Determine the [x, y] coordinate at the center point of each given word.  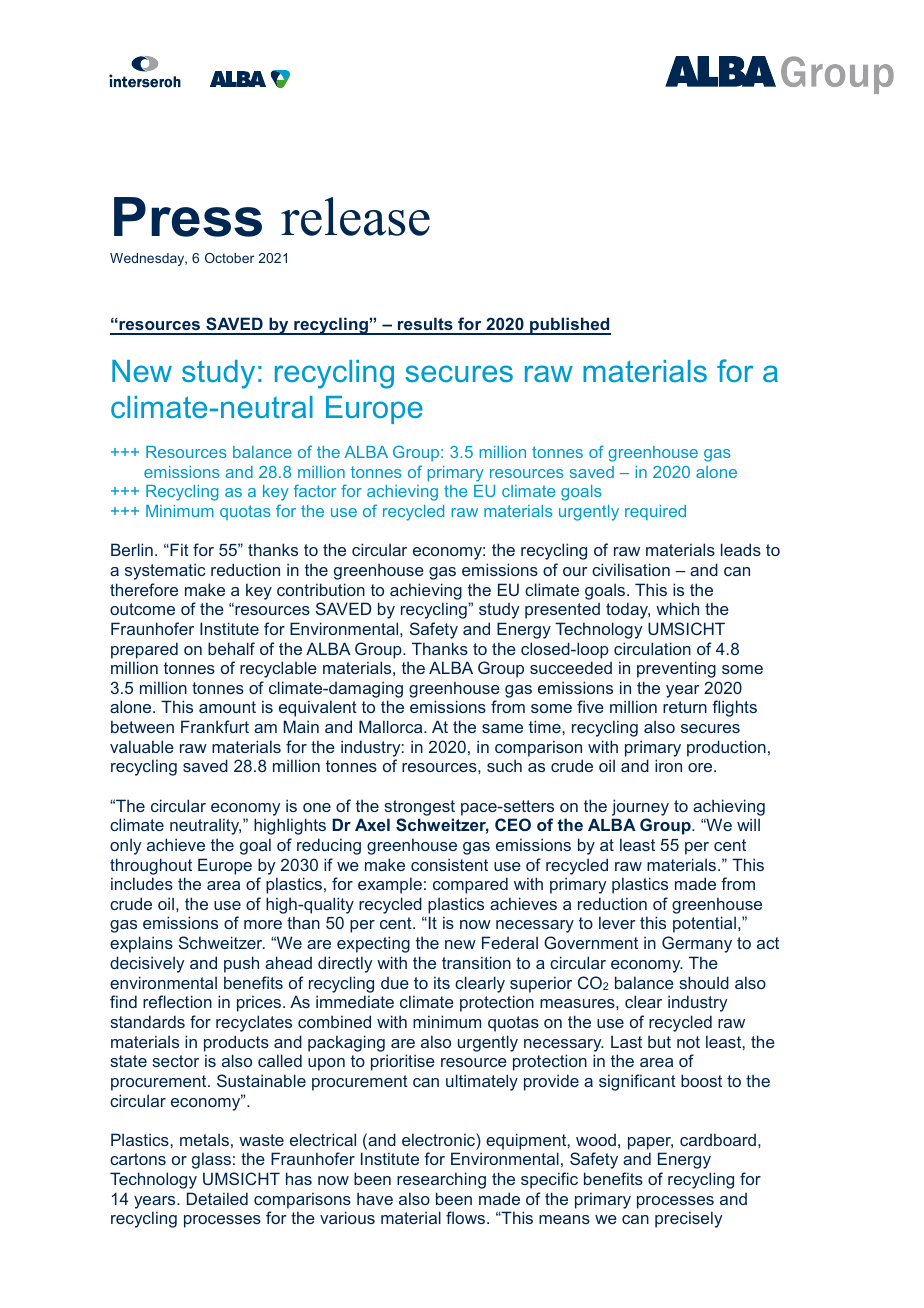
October [229, 258]
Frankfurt [215, 726]
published [569, 326]
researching [441, 1180]
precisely [688, 1219]
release [355, 216]
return [685, 707]
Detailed [217, 1198]
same [502, 728]
